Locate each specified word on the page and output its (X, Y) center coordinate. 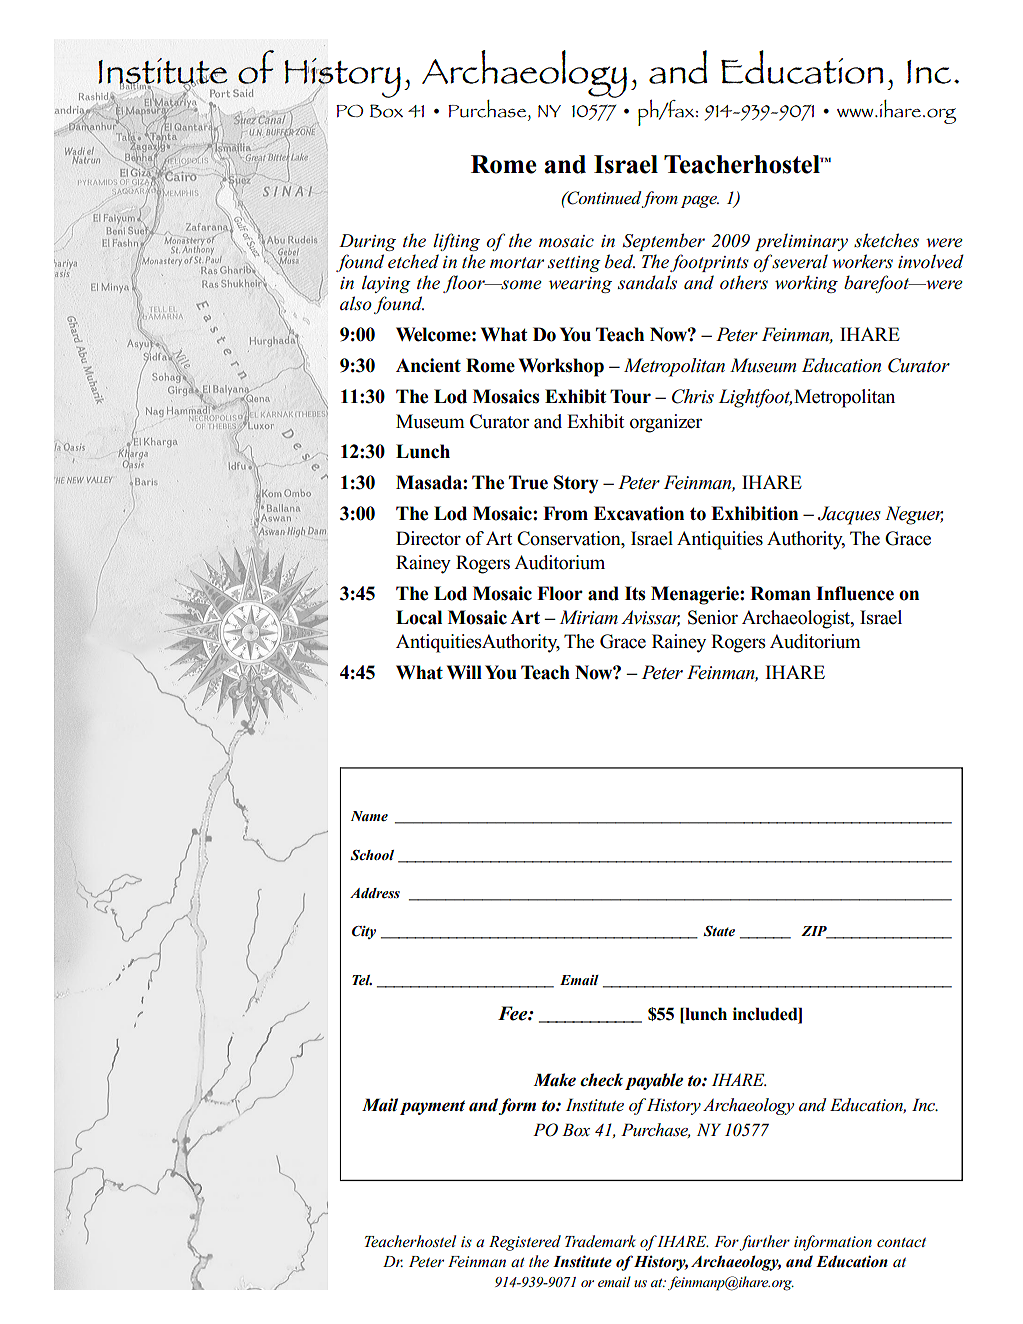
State (719, 931)
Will (464, 672)
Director (428, 538)
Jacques (849, 515)
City (364, 932)
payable (654, 1081)
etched (413, 261)
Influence (855, 593)
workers (862, 261)
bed (620, 261)
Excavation (639, 513)
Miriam (589, 617)
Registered (525, 1243)
